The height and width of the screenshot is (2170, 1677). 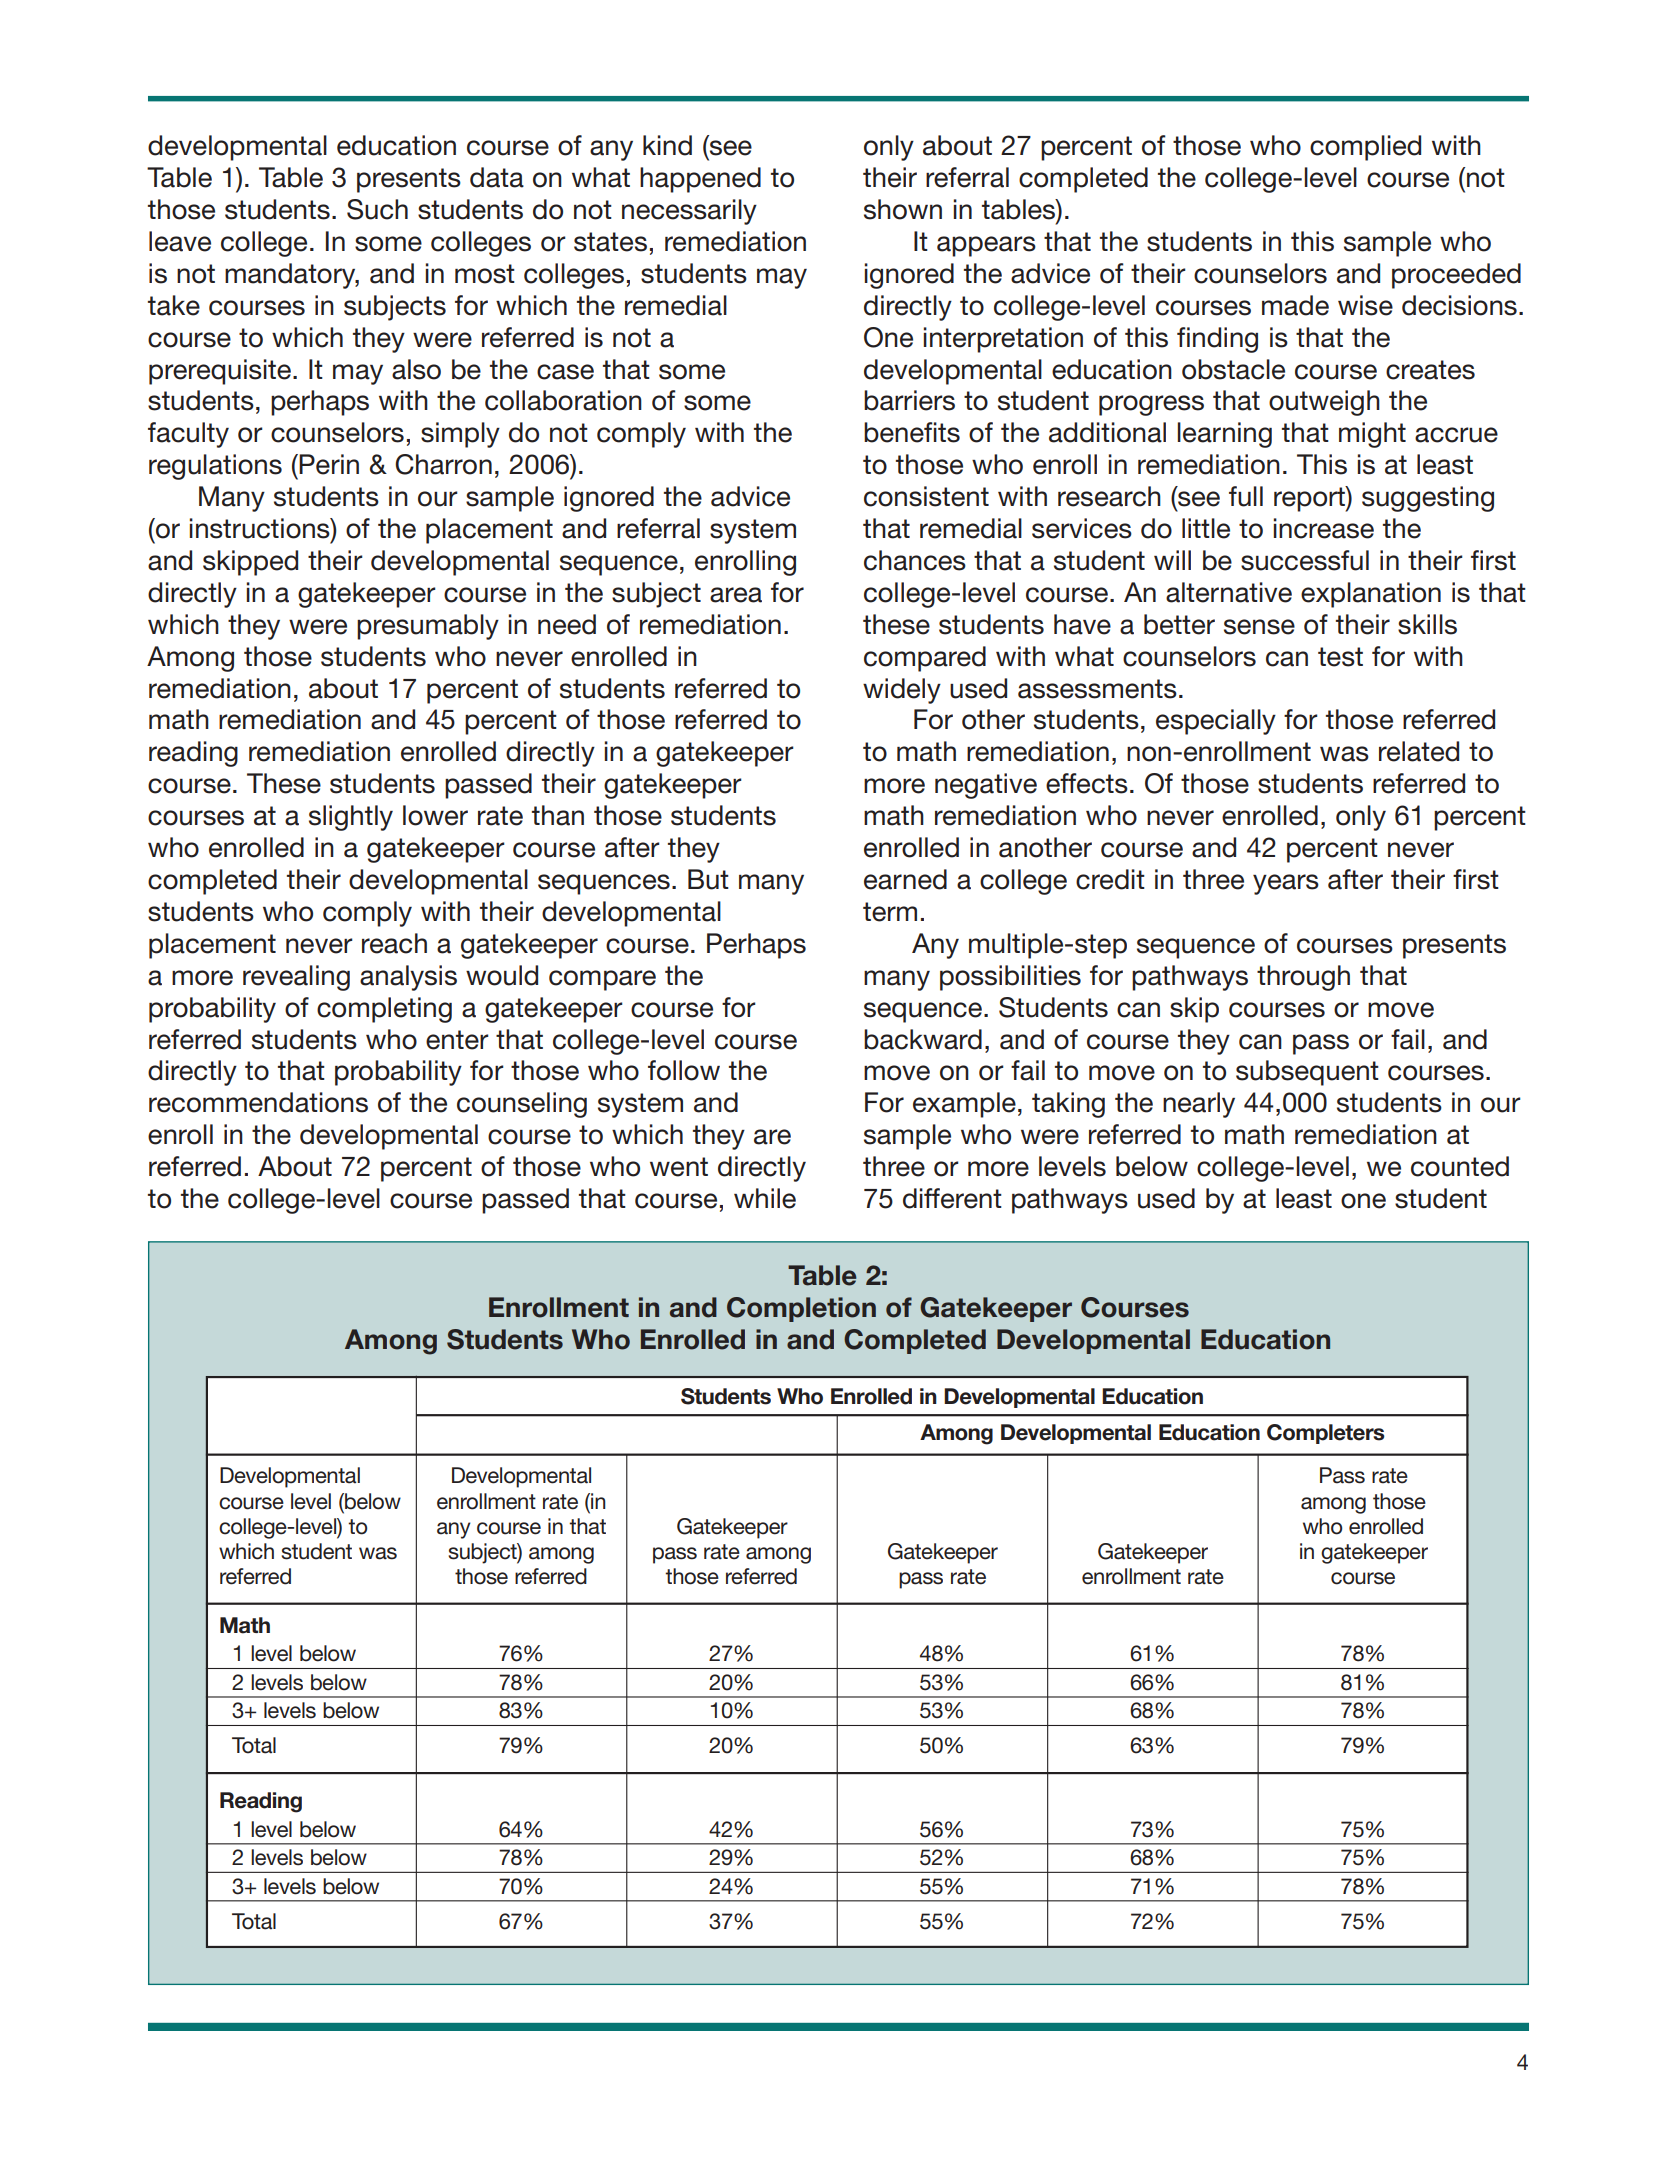 I want to click on Such, so click(x=377, y=209).
